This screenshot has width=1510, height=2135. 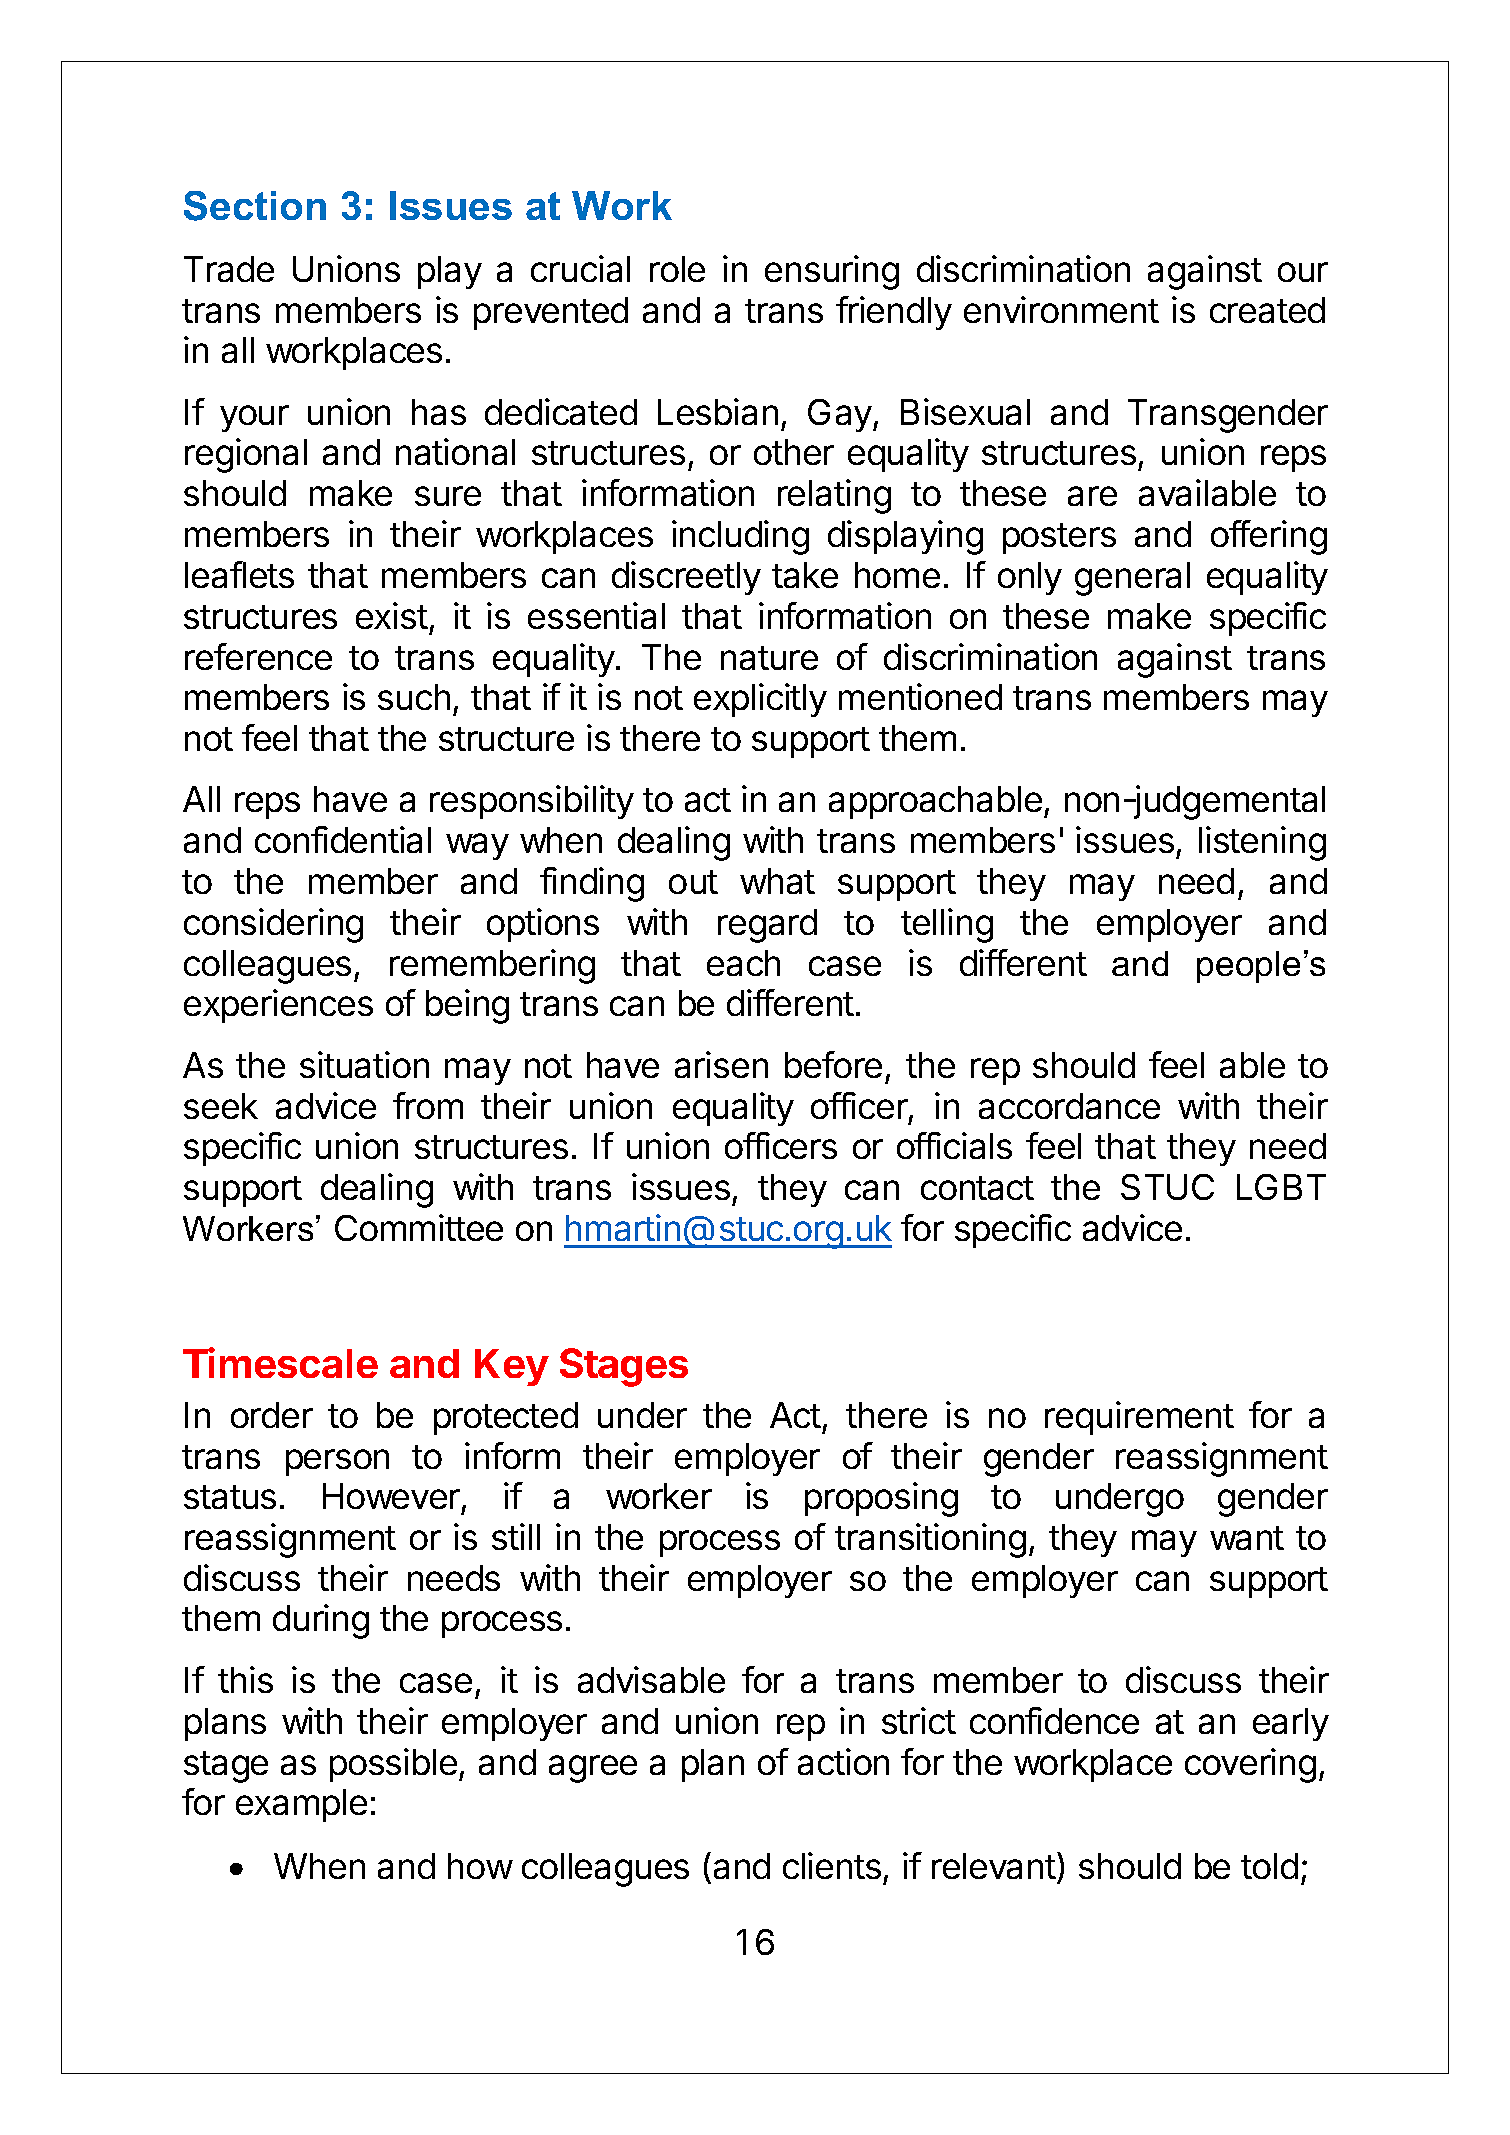 I want to click on example, so click(x=301, y=1805).
